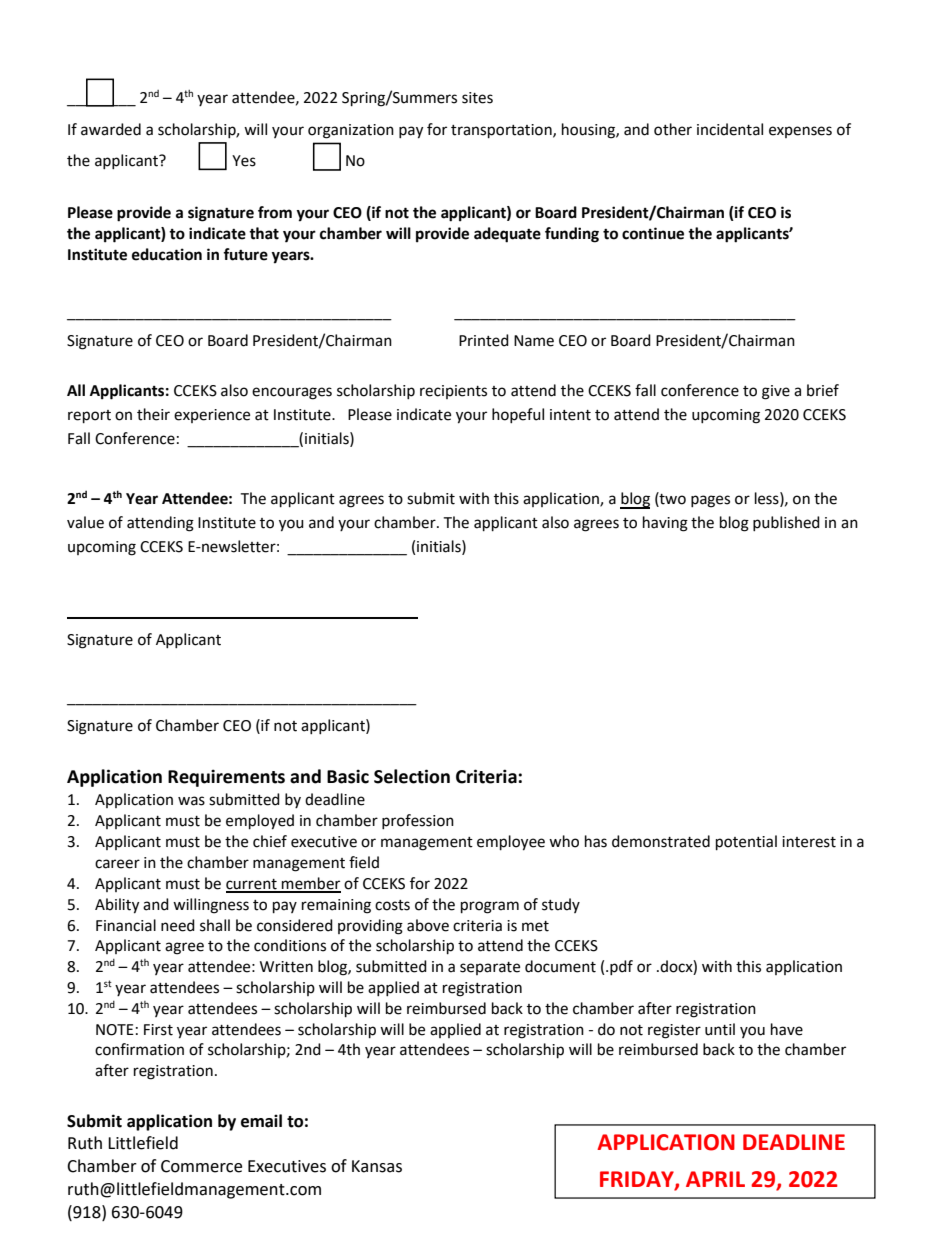  Describe the element at coordinates (201, 1166) in the page. I see `Commerce` at that location.
